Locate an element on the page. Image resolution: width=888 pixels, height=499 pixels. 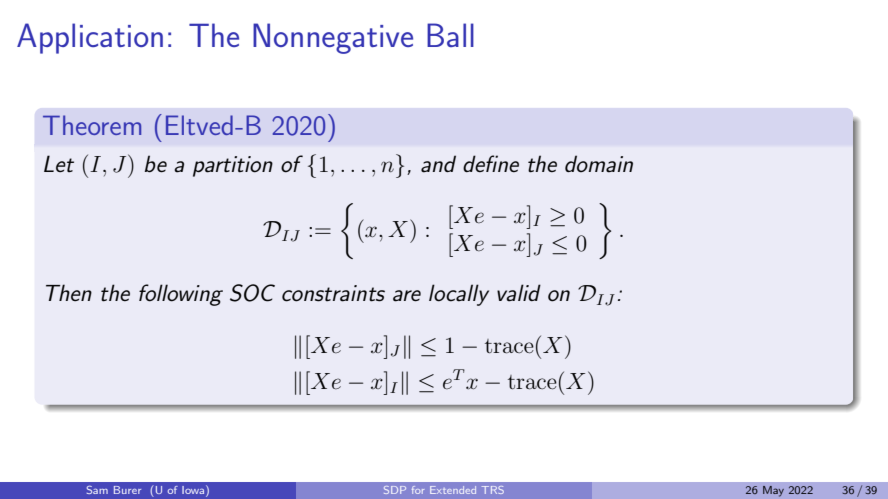
domain is located at coordinates (599, 164).
